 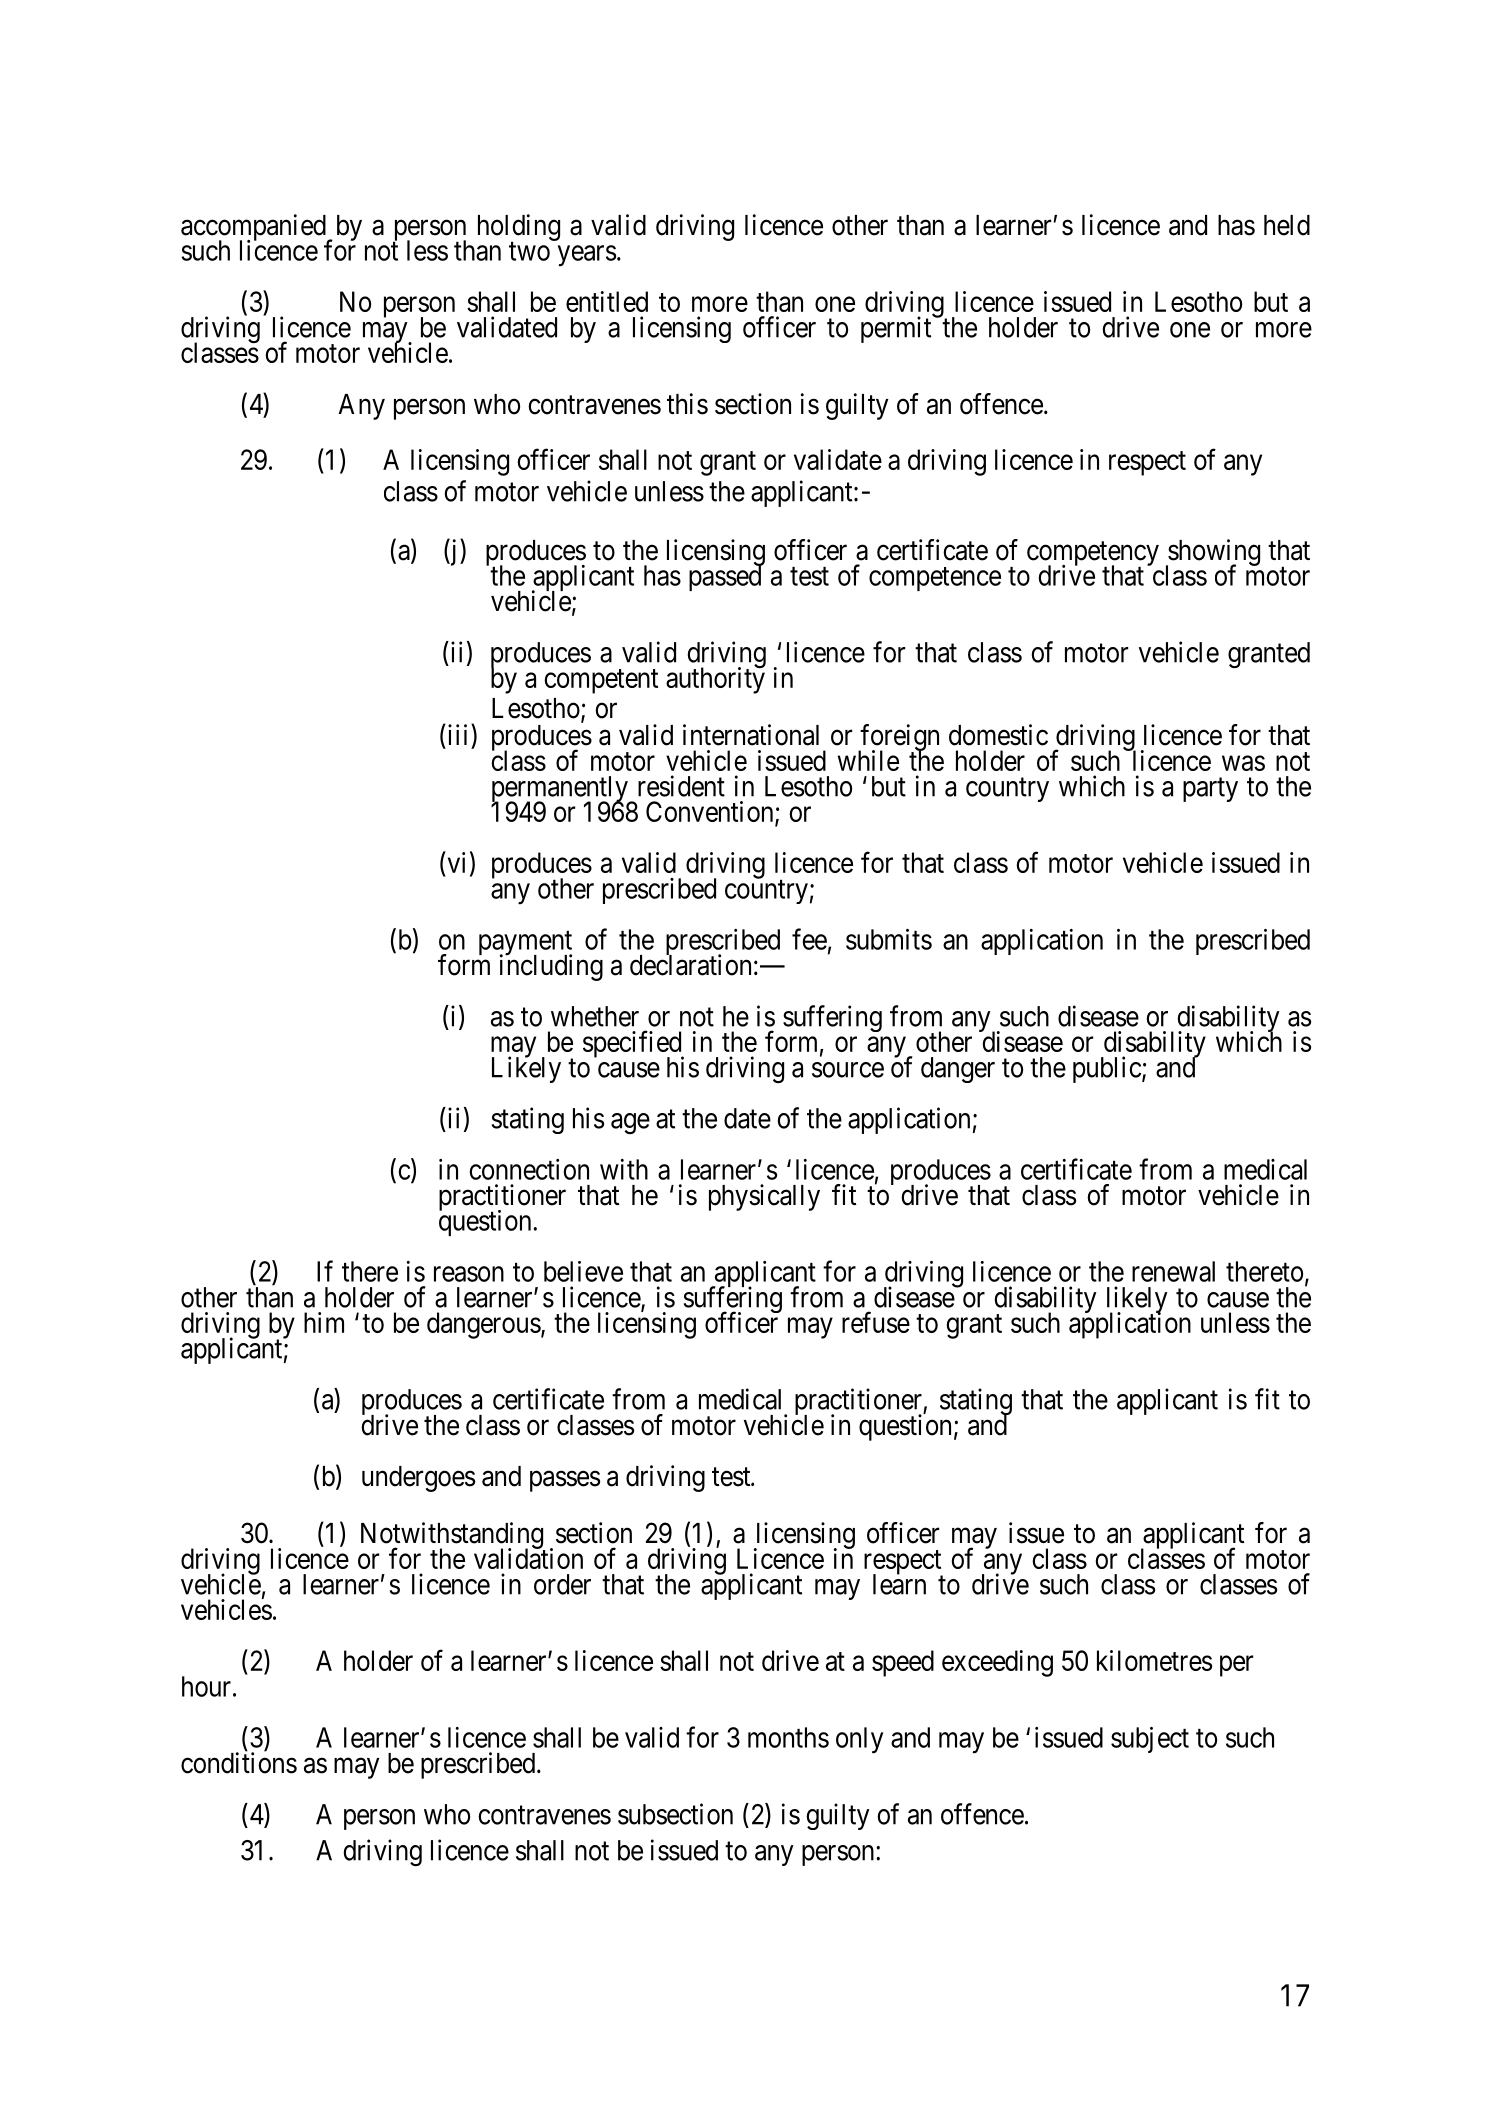 I want to click on renewal, so click(x=1173, y=1271).
